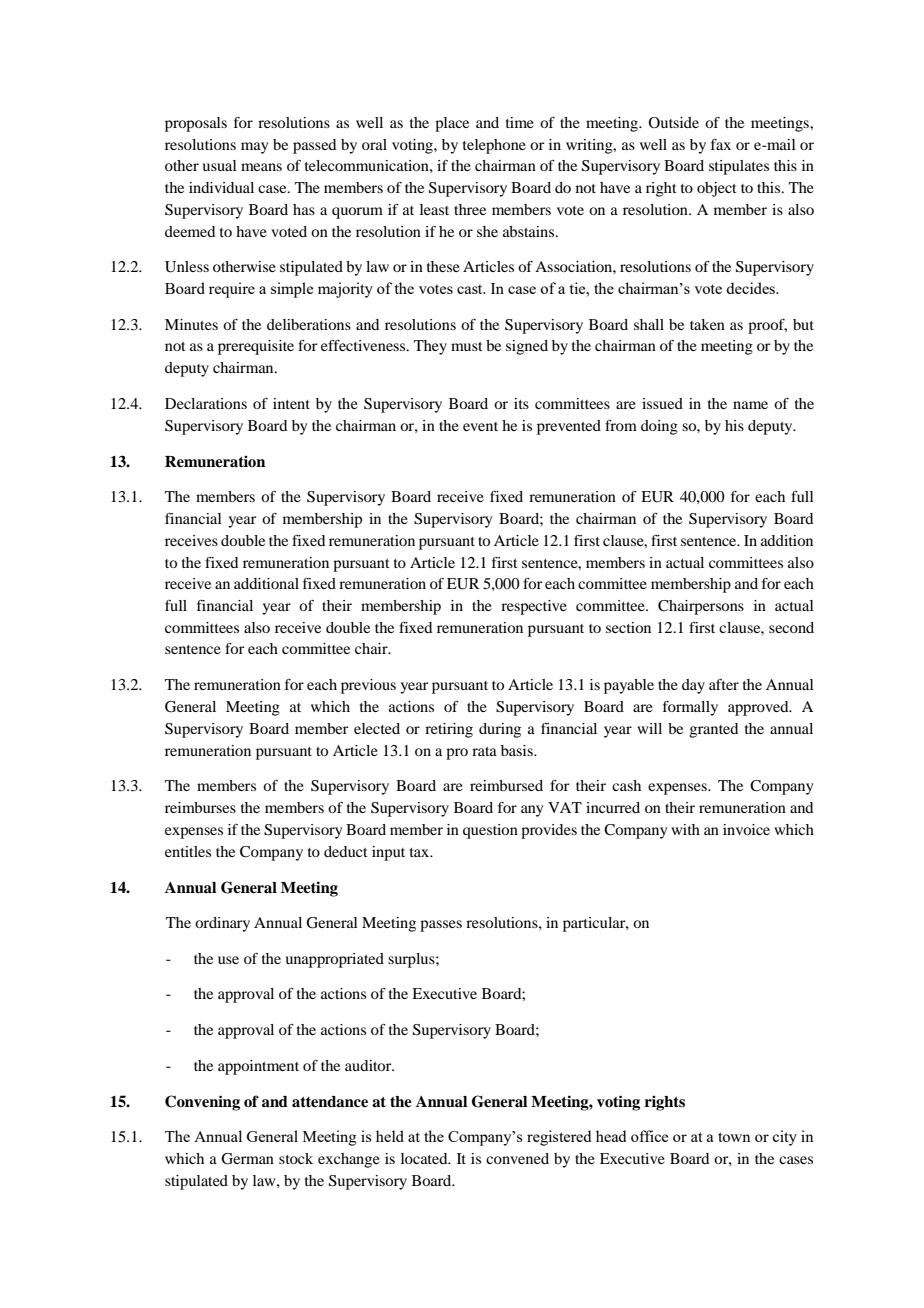  Describe the element at coordinates (494, 146) in the page. I see `telephone` at that location.
